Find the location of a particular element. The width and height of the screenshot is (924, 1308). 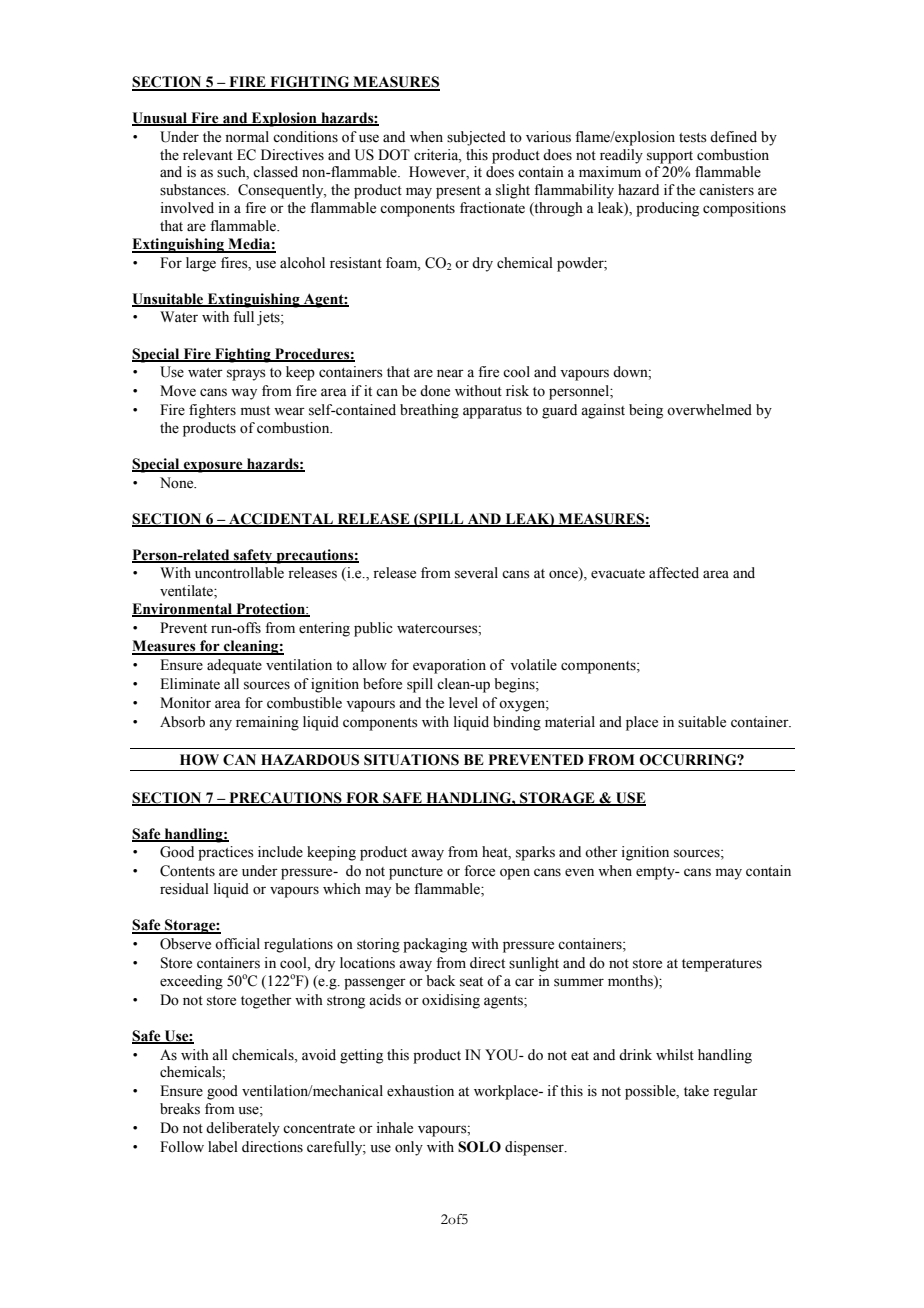

adequate is located at coordinates (234, 666).
